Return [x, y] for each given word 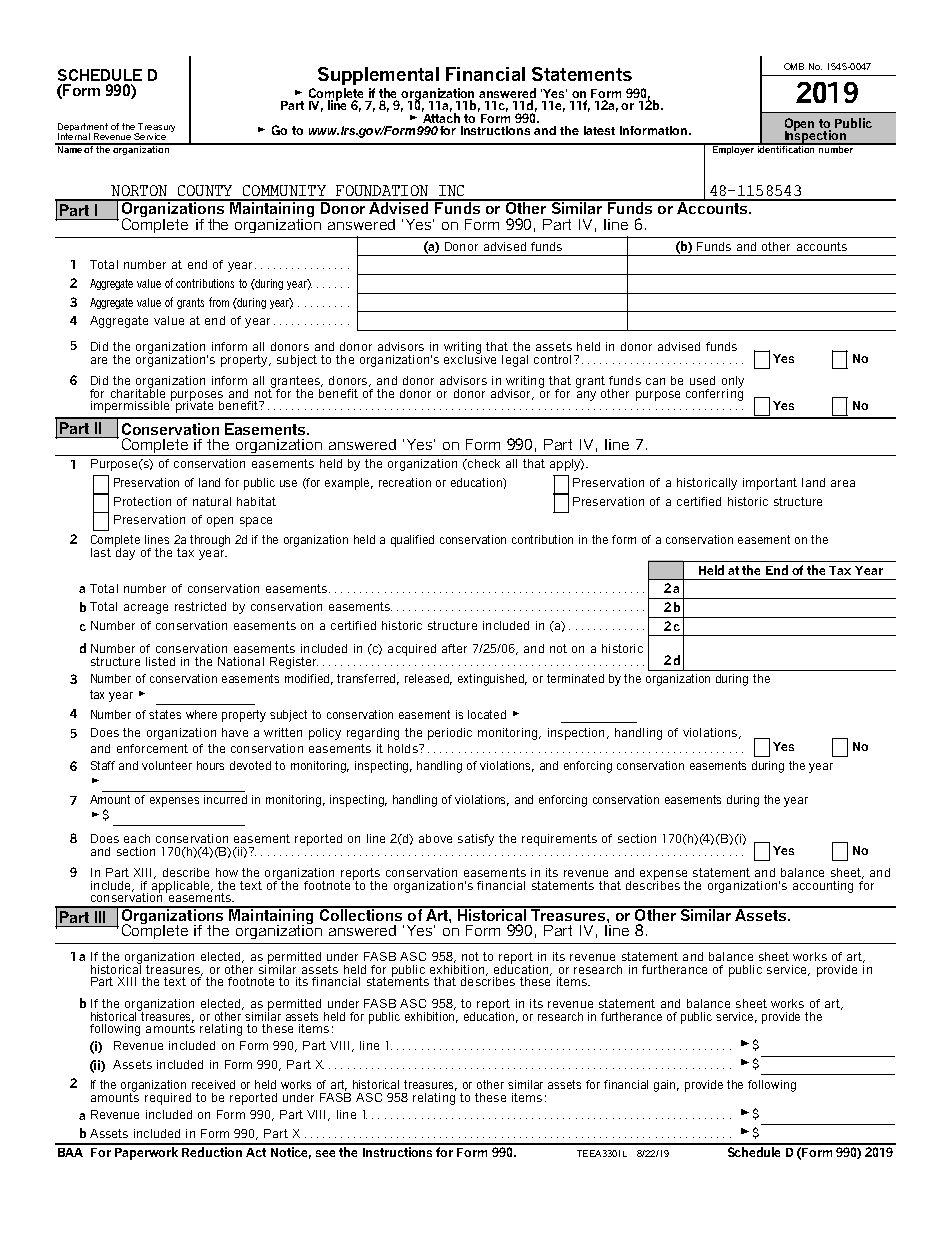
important [770, 484]
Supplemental [378, 76]
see [325, 1153]
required [168, 1099]
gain [666, 1086]
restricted [200, 606]
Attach [441, 117]
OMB [794, 66]
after [454, 648]
